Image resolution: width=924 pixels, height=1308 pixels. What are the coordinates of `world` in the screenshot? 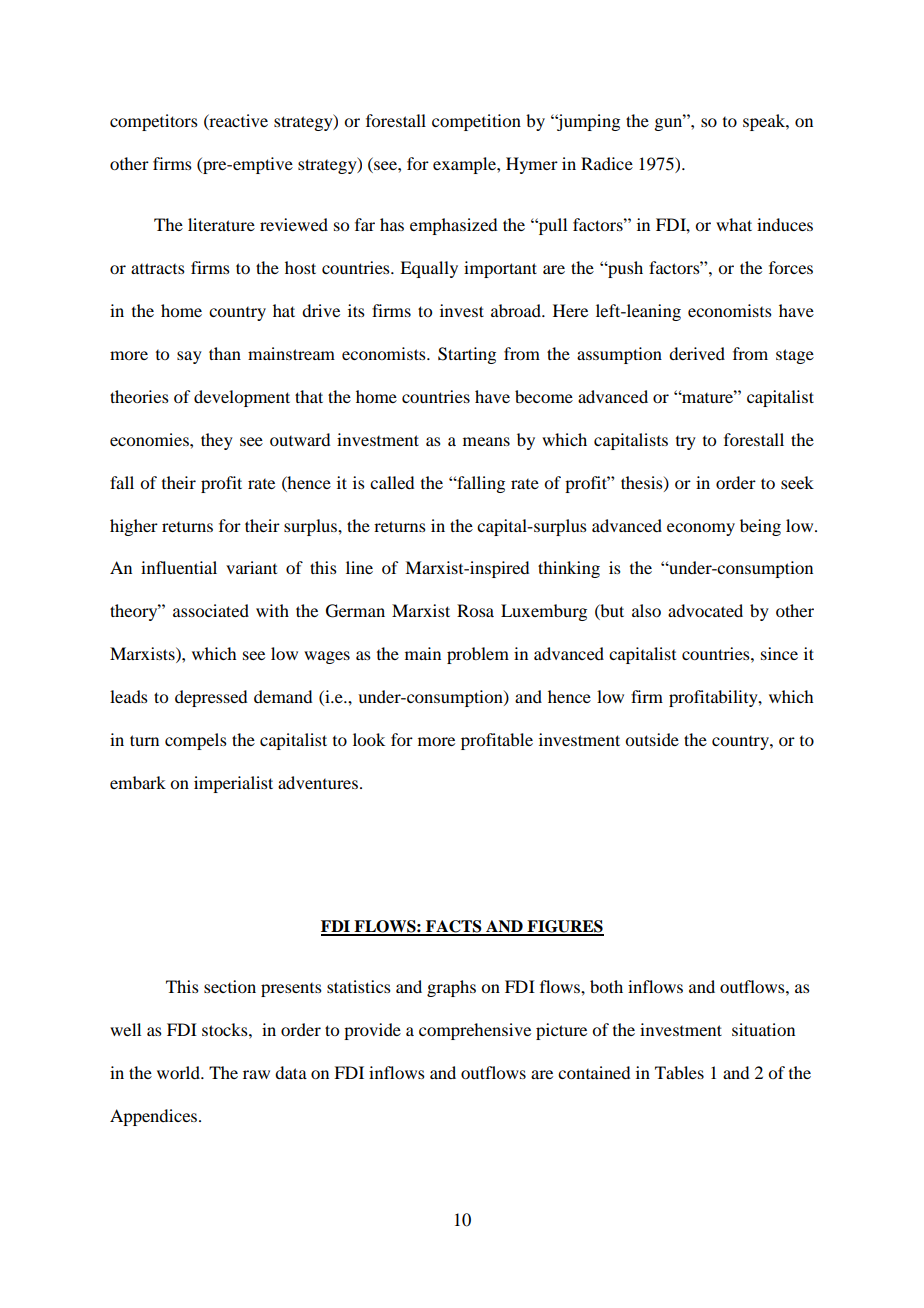 It's located at (179, 1072).
